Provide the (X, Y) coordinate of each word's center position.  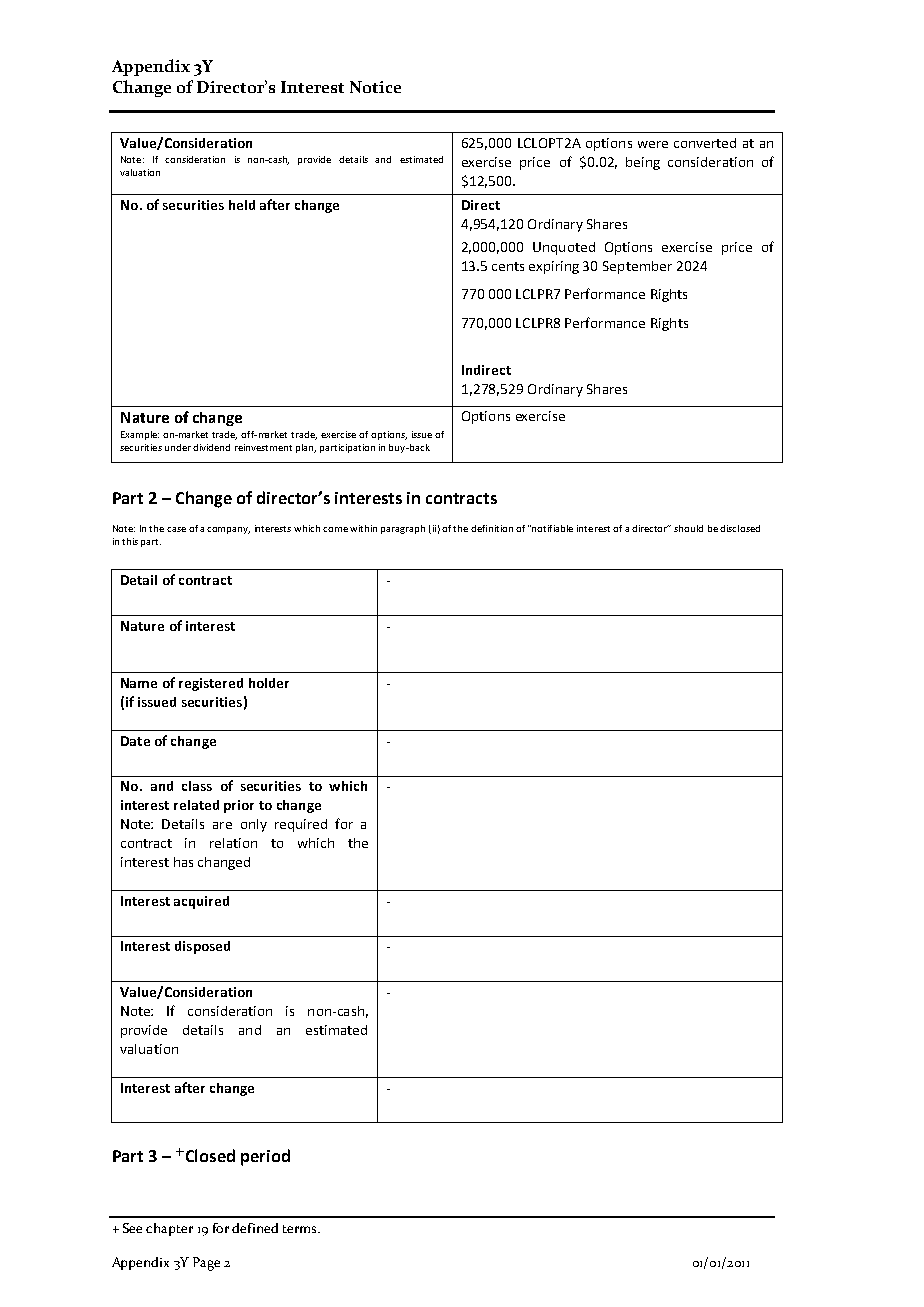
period (265, 1157)
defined (255, 1228)
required (301, 825)
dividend (211, 447)
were (653, 144)
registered (211, 684)
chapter (169, 1229)
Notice (375, 87)
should (688, 528)
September (637, 267)
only (254, 825)
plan (306, 448)
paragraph (403, 529)
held (242, 205)
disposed (202, 947)
